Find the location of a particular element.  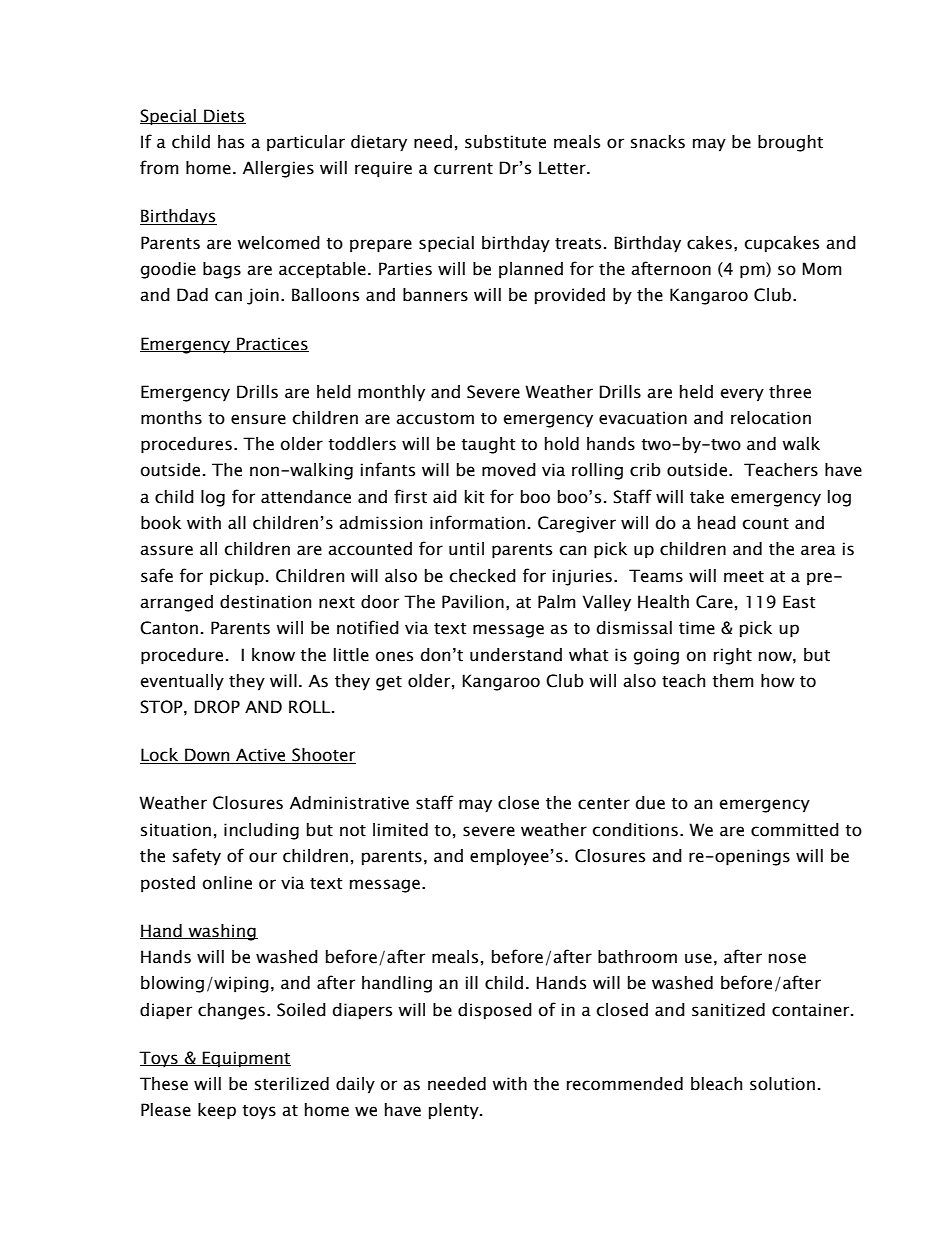

online is located at coordinates (227, 883).
